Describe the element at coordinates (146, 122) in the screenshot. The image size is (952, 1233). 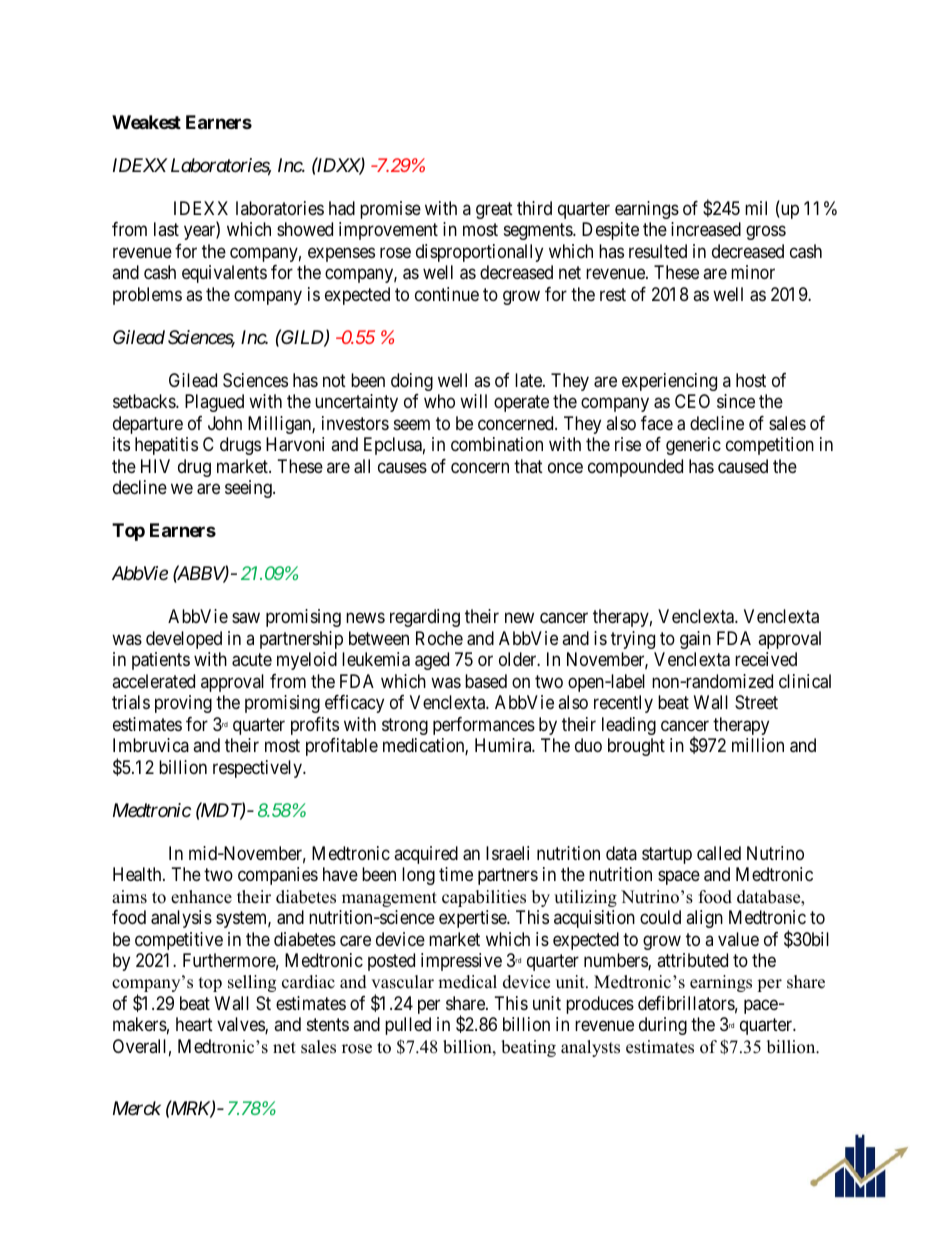
I see `Weakest` at that location.
